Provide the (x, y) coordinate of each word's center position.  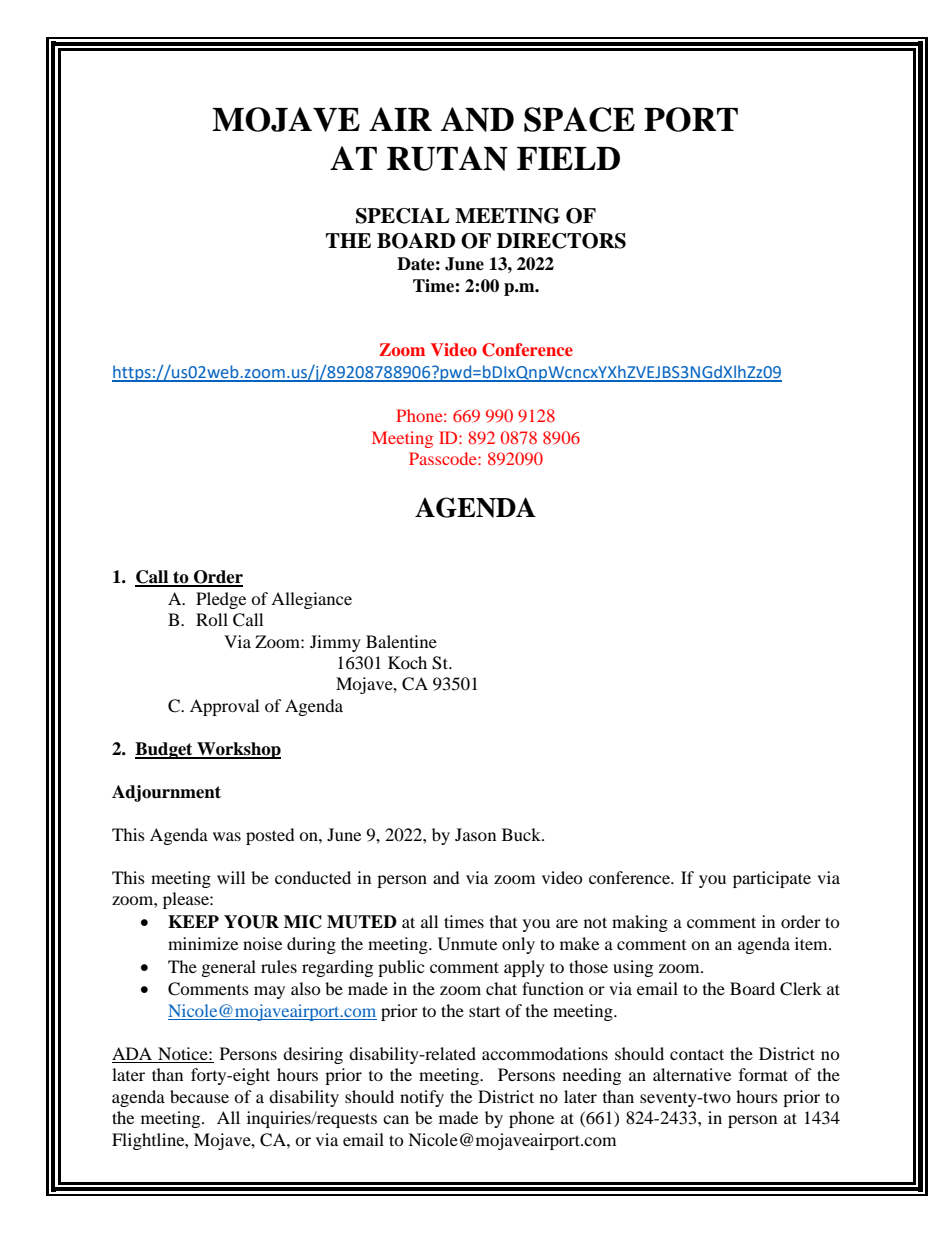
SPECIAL (403, 216)
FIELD (568, 158)
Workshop (238, 750)
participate (772, 879)
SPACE (579, 119)
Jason (475, 834)
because (199, 1096)
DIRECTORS (561, 241)
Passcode (444, 458)
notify (422, 1098)
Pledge (221, 600)
